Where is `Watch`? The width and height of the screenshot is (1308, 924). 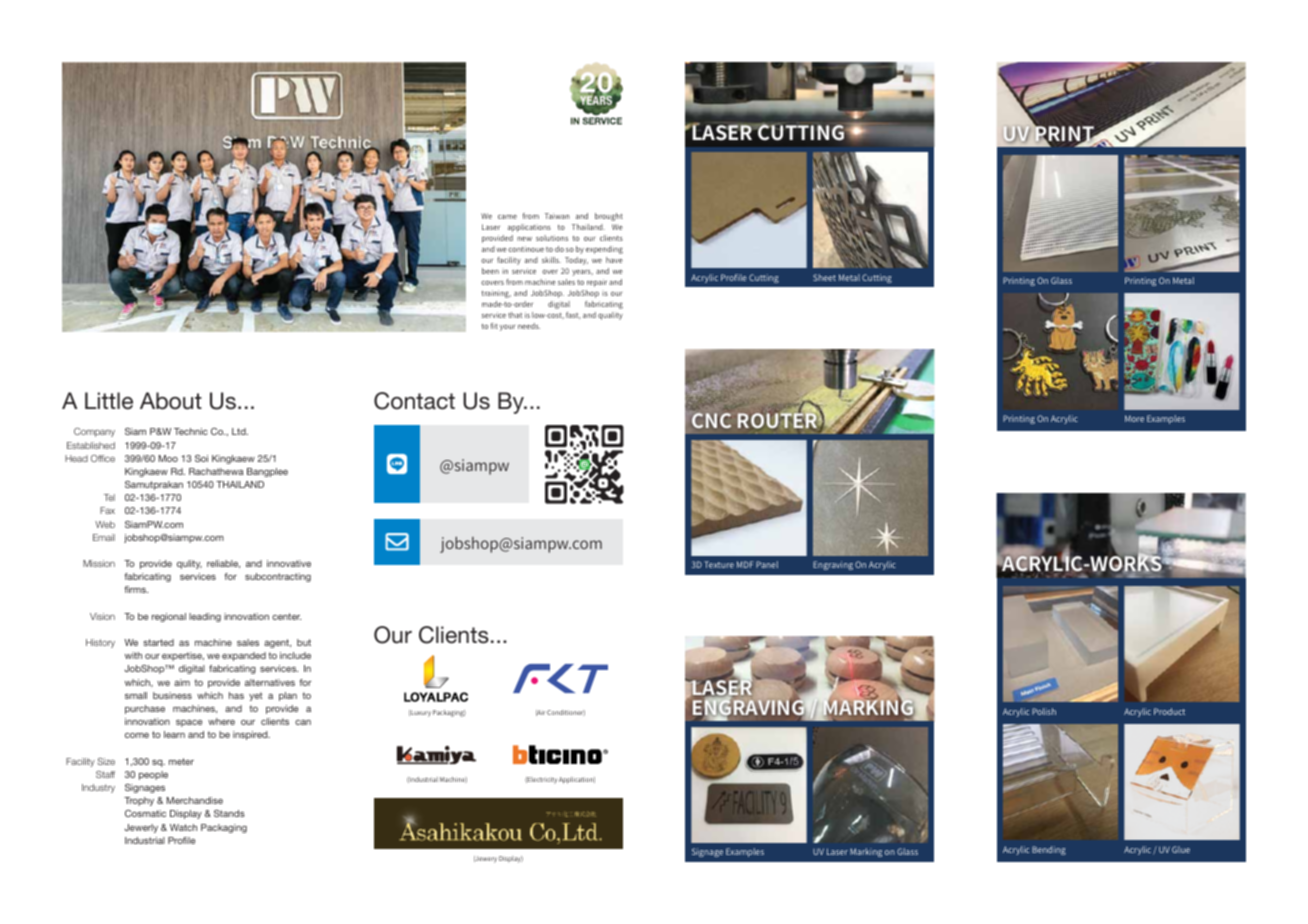
Watch is located at coordinates (183, 827).
